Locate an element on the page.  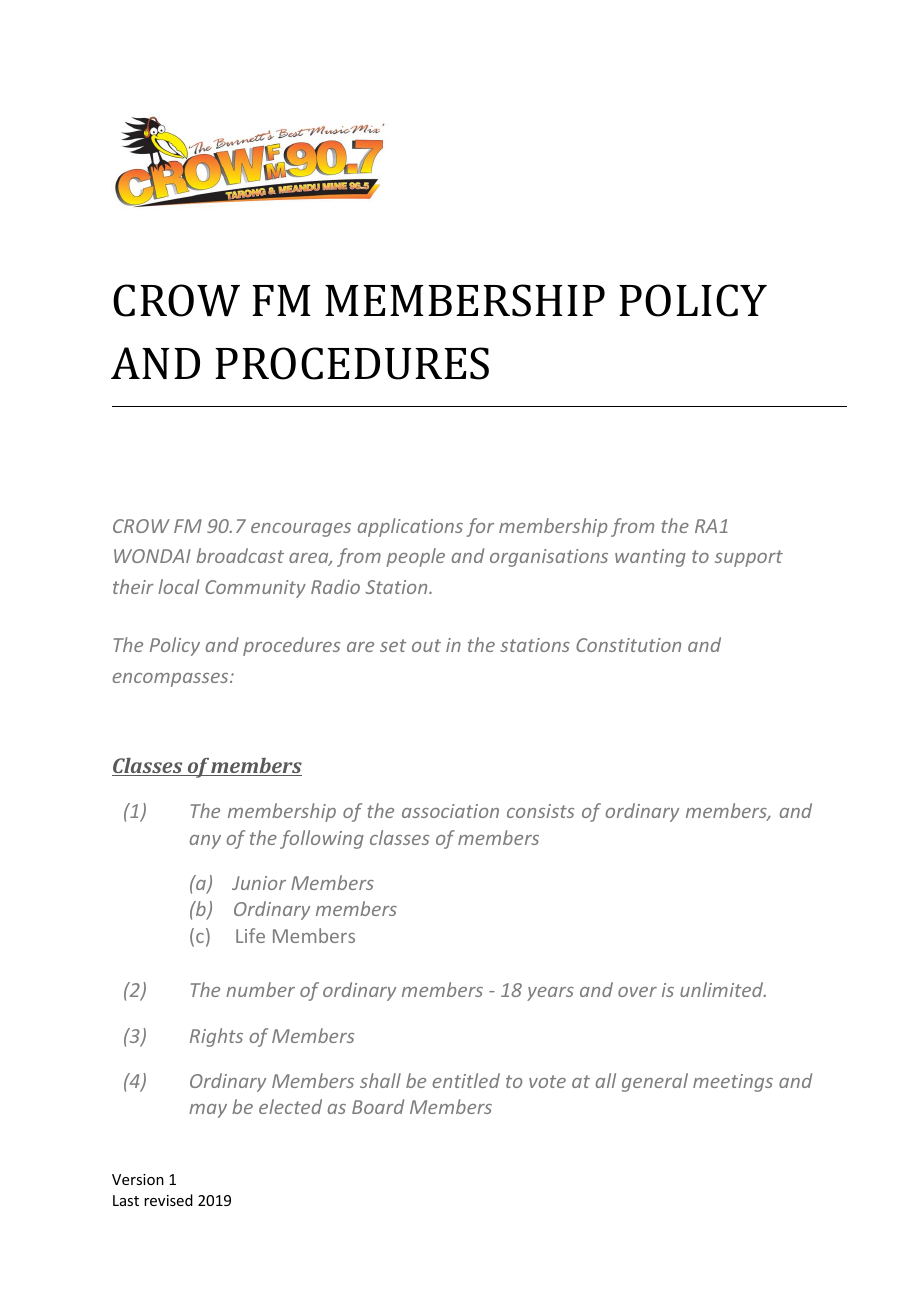
revised is located at coordinates (168, 1200).
